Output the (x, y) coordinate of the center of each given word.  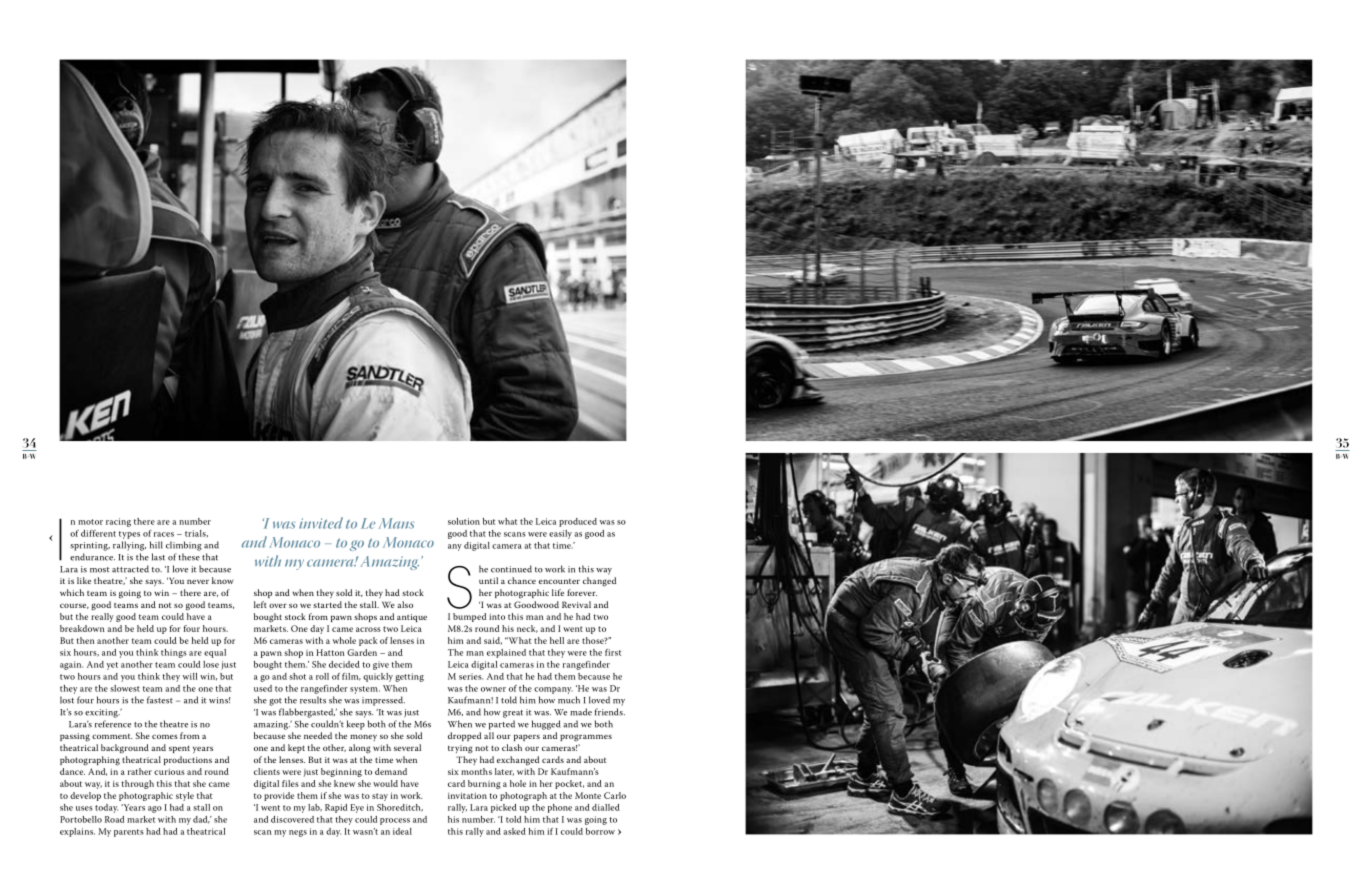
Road (114, 819)
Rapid (336, 808)
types (129, 535)
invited (321, 523)
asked (514, 831)
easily (560, 534)
